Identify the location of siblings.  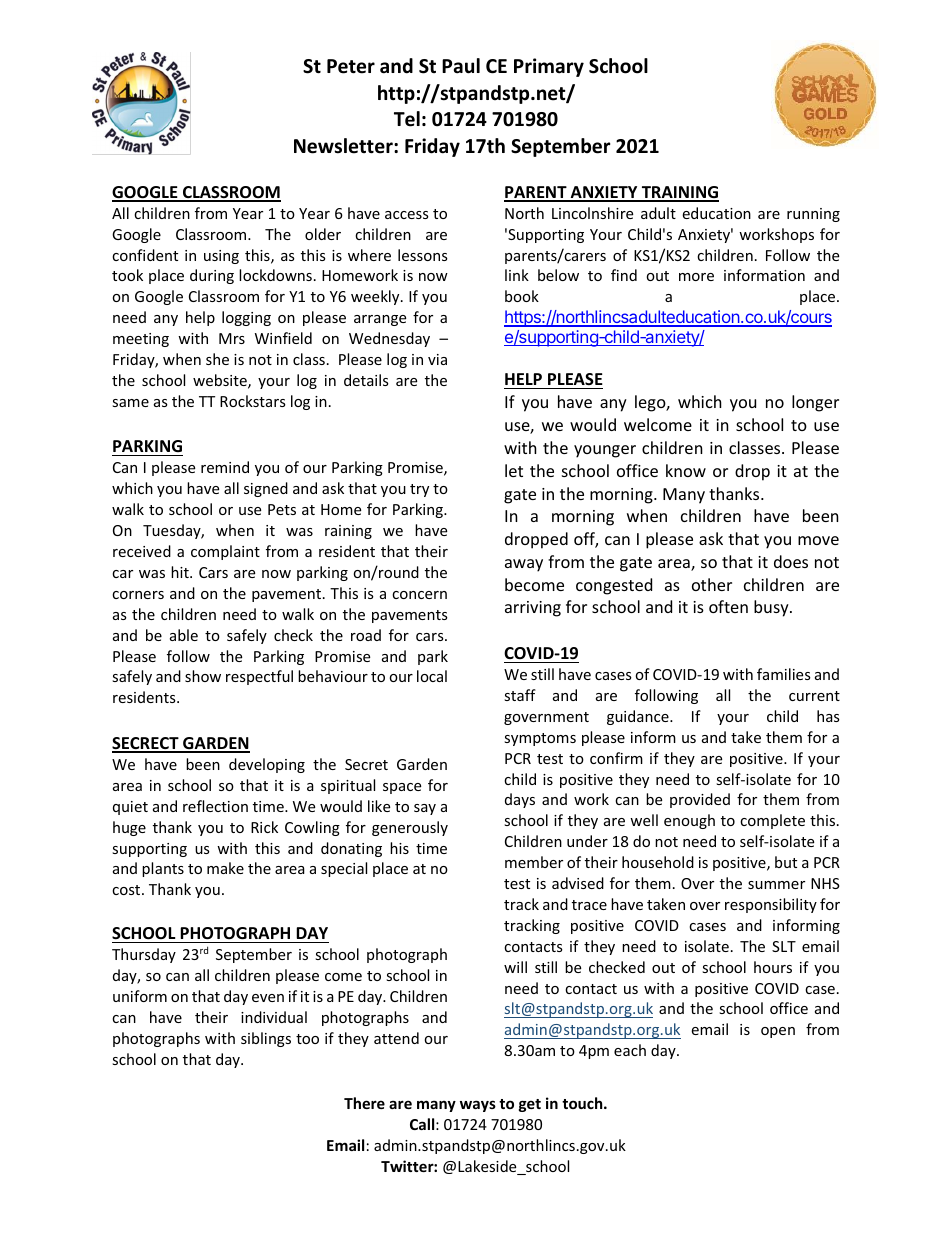
(266, 1039).
